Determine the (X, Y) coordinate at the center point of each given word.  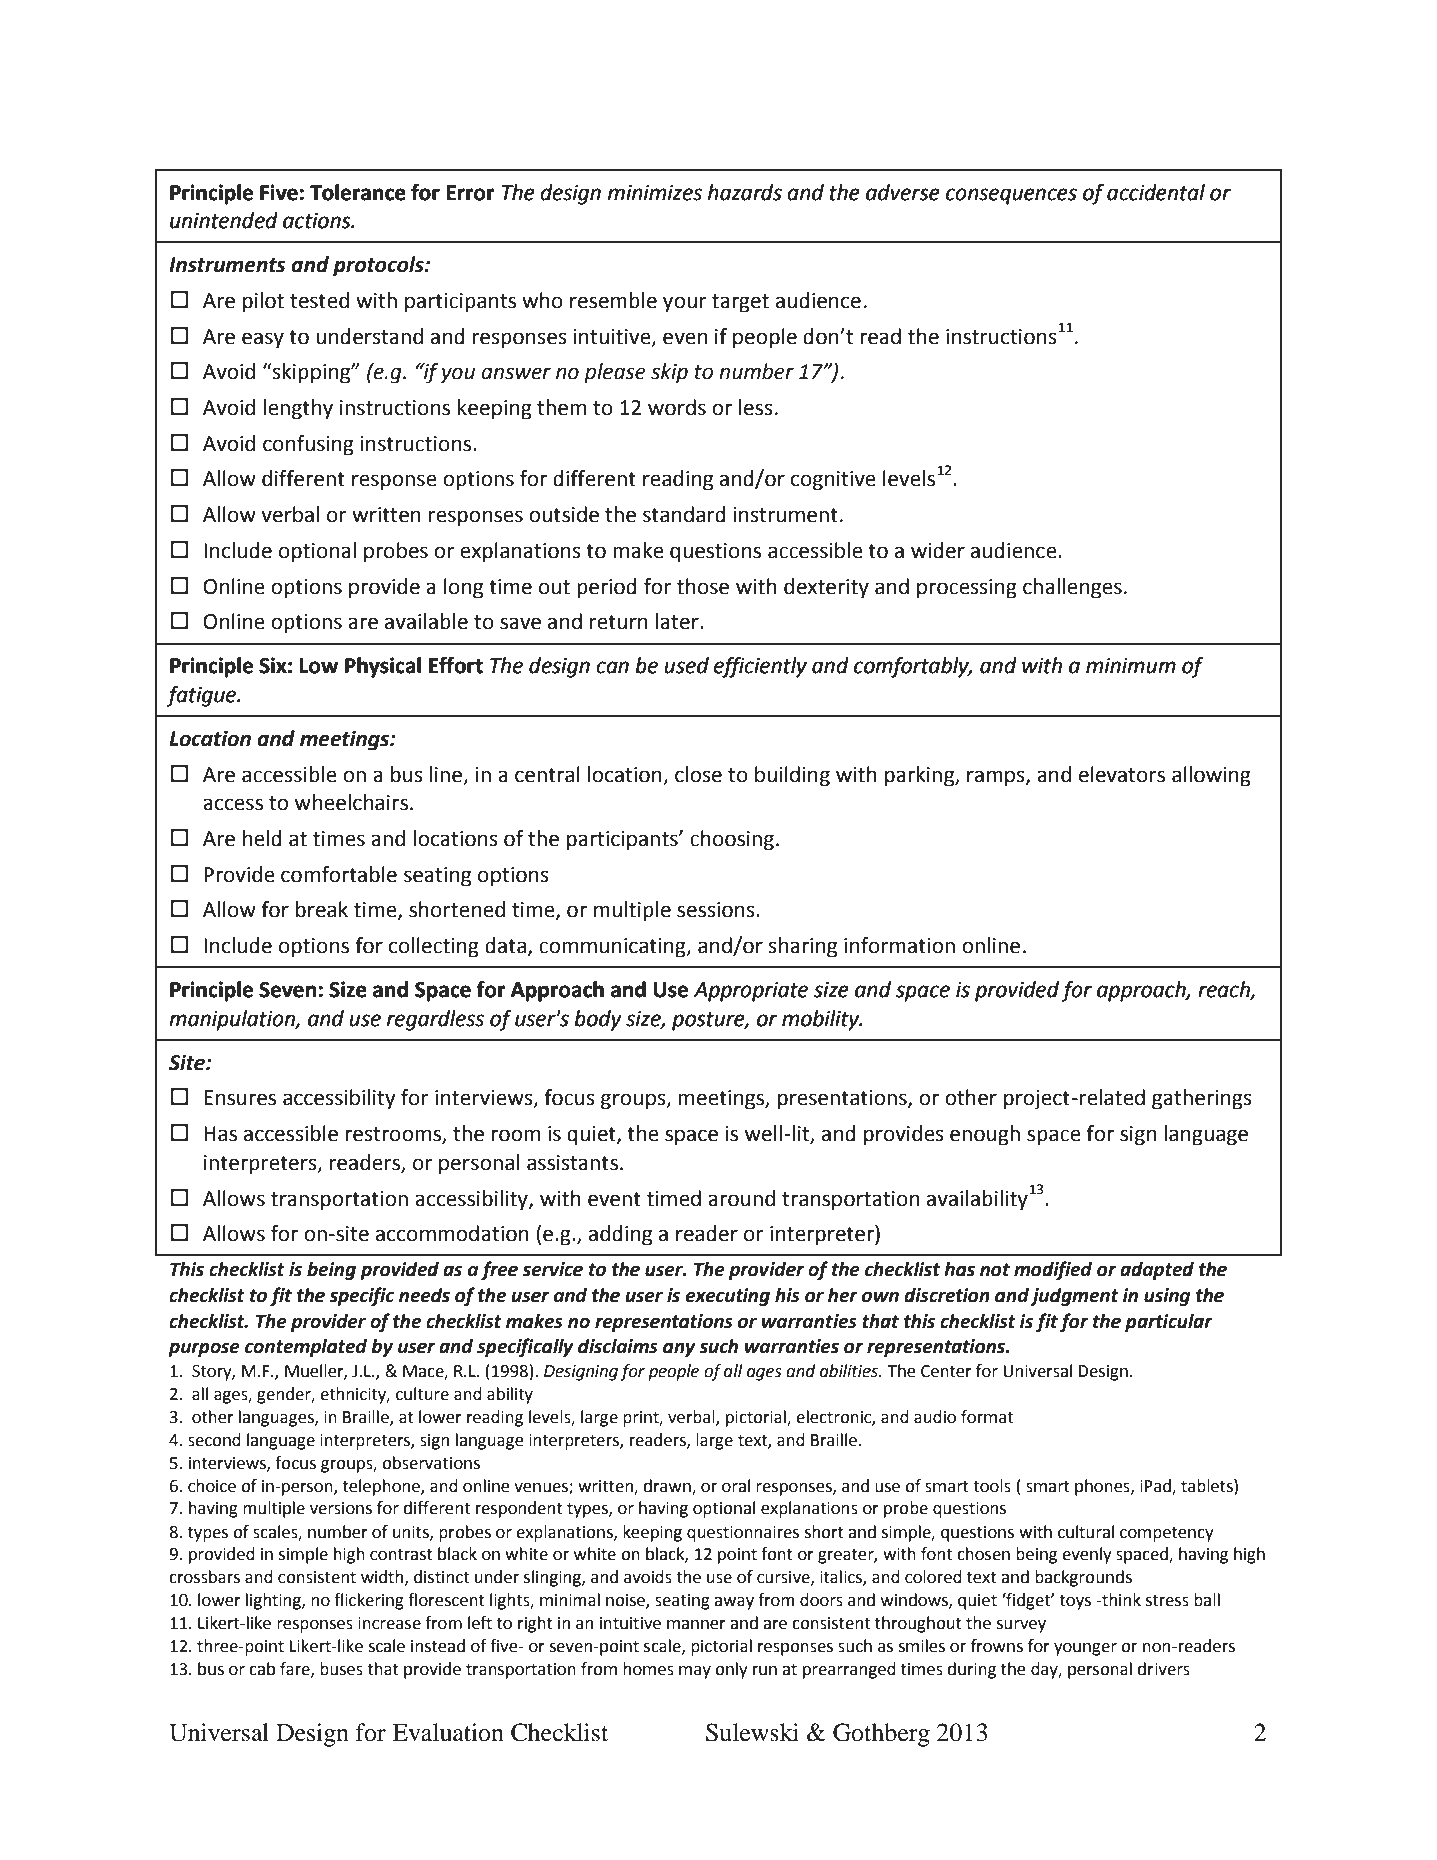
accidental (1156, 192)
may (695, 1672)
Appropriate (751, 992)
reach (1225, 990)
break (322, 909)
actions (318, 221)
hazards (745, 192)
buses (341, 1669)
